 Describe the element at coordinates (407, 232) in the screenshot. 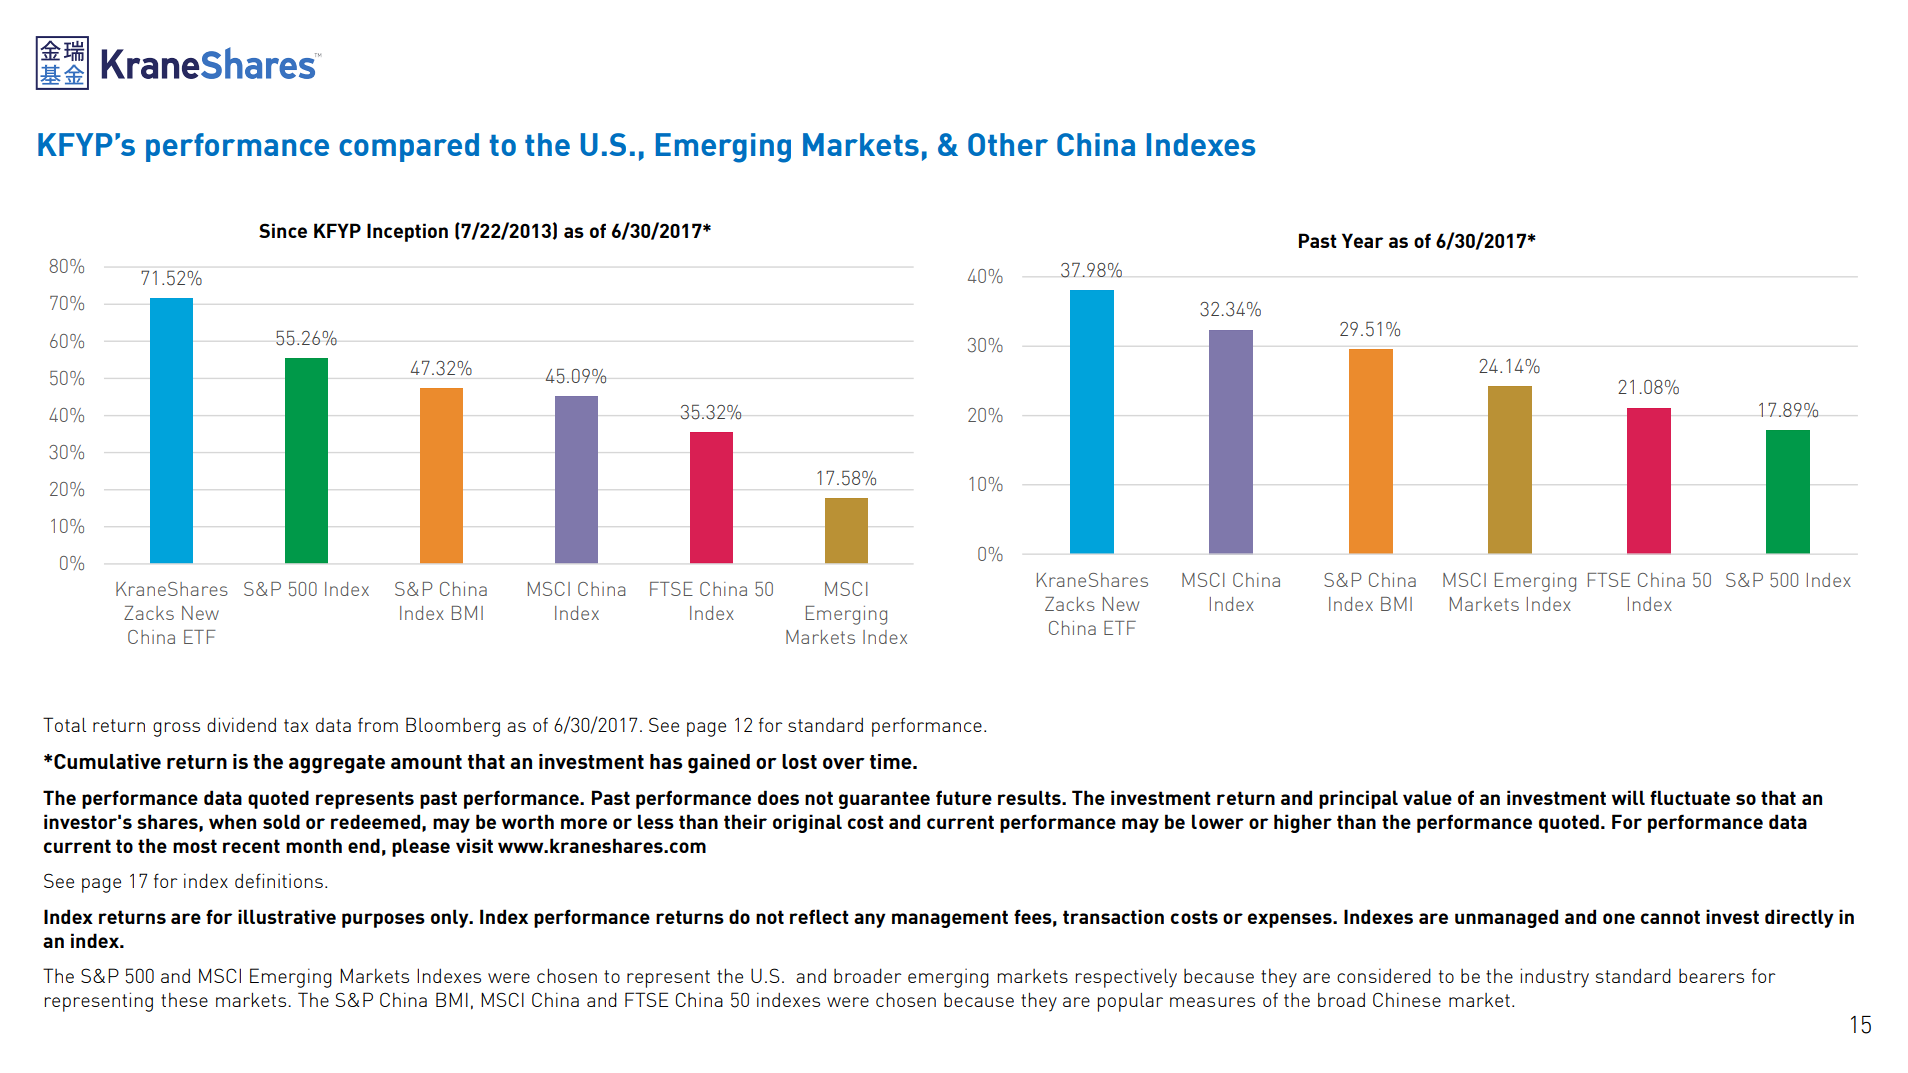

I see `Inception` at that location.
